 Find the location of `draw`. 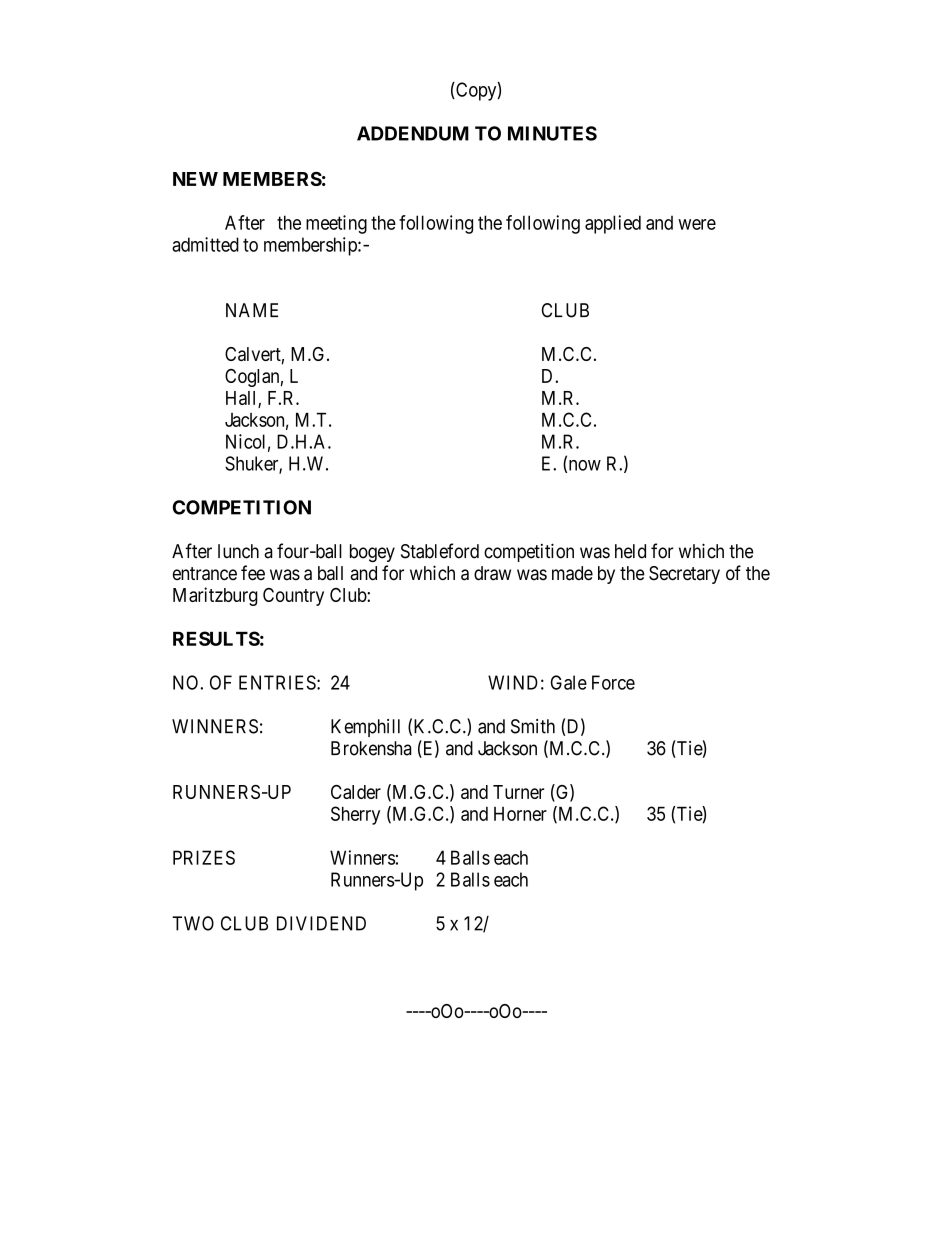

draw is located at coordinates (492, 573).
